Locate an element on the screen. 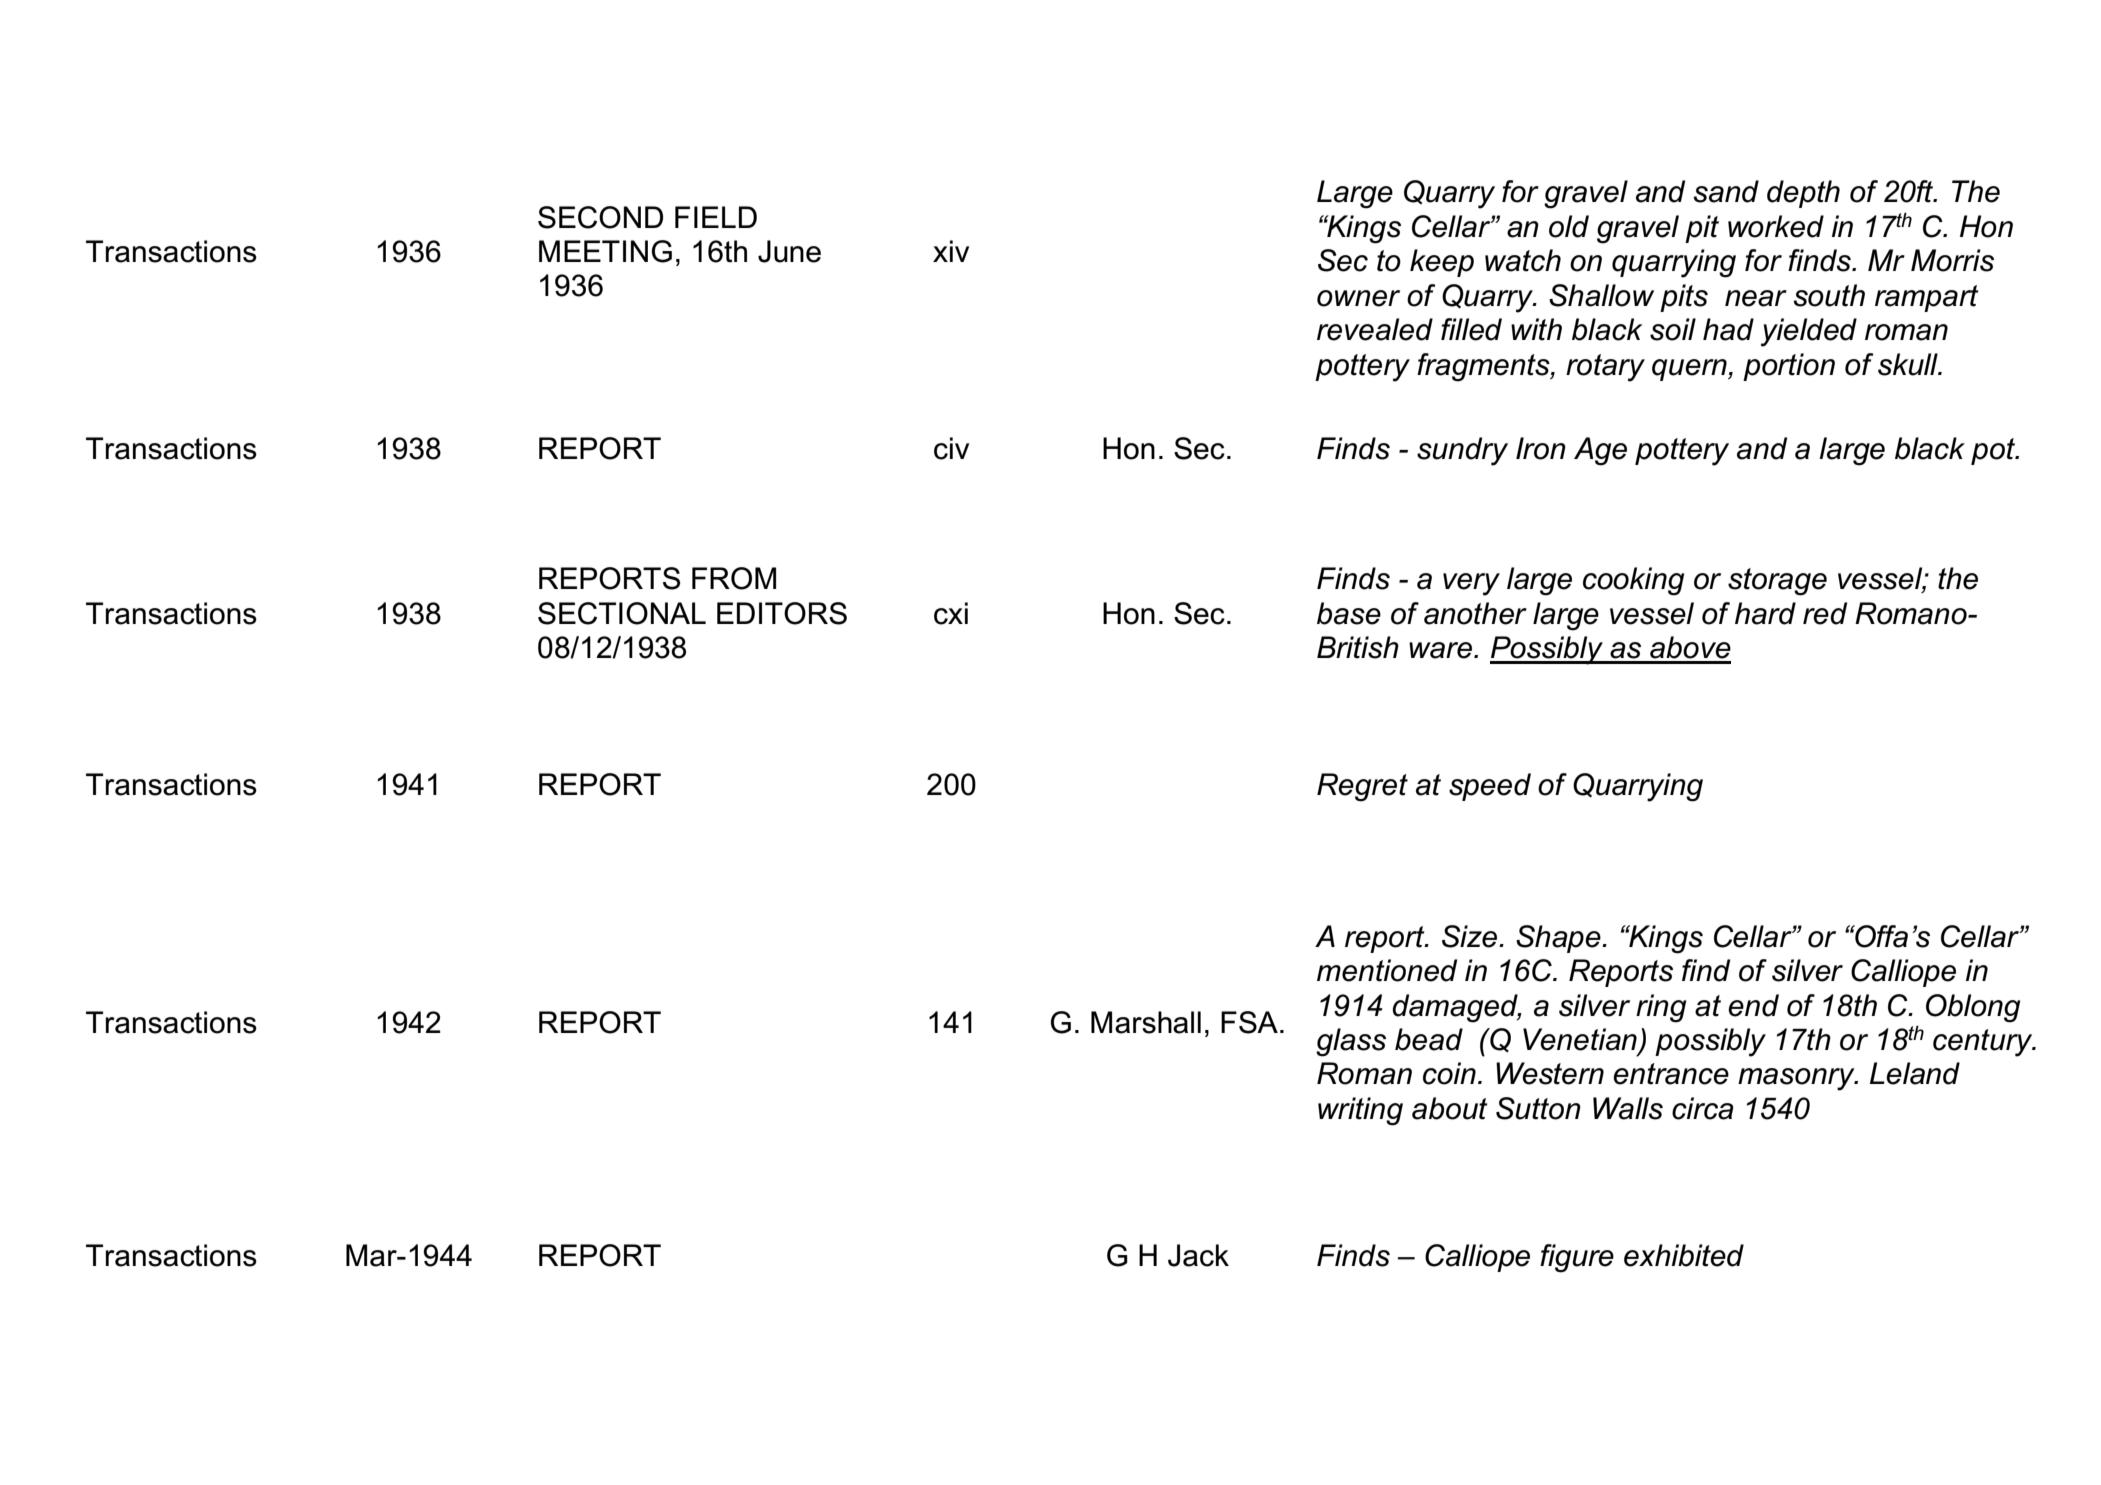  Marshall is located at coordinates (1146, 1022).
